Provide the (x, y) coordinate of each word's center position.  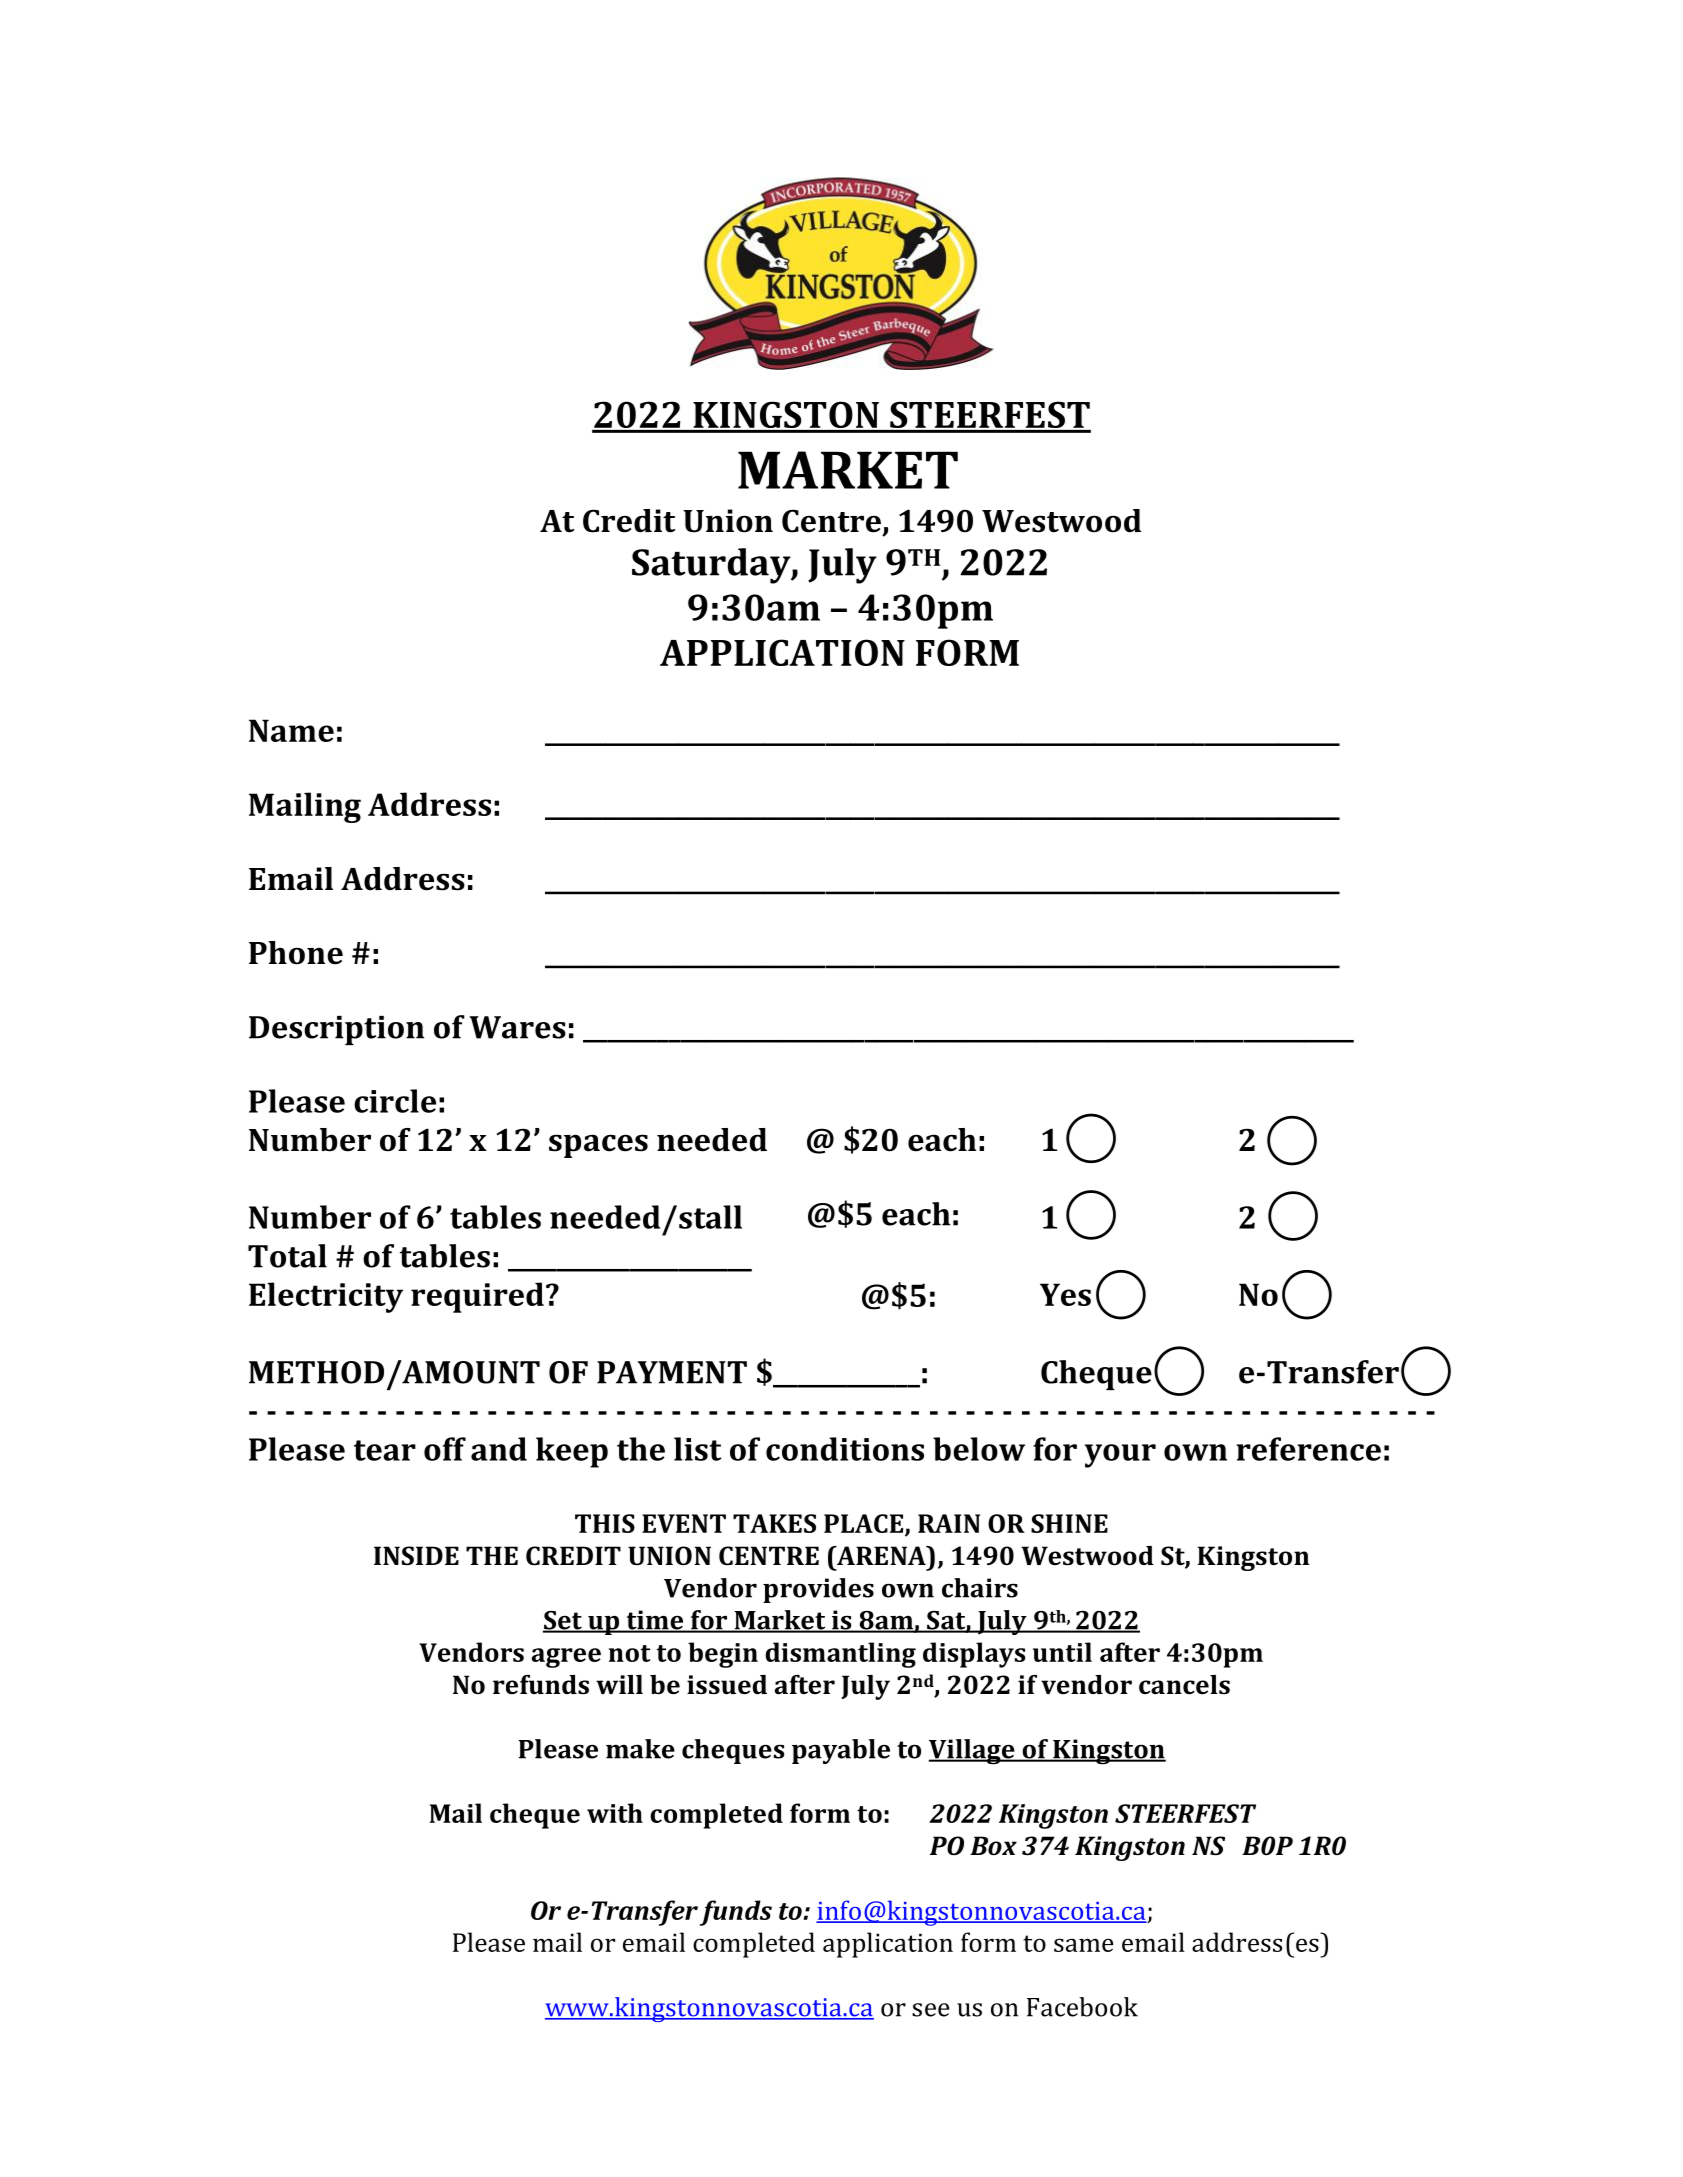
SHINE (1069, 1523)
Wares (517, 1027)
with (615, 1813)
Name (291, 730)
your (1120, 1456)
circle (395, 1101)
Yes (1065, 1294)
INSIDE (416, 1556)
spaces (598, 1146)
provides (818, 1590)
